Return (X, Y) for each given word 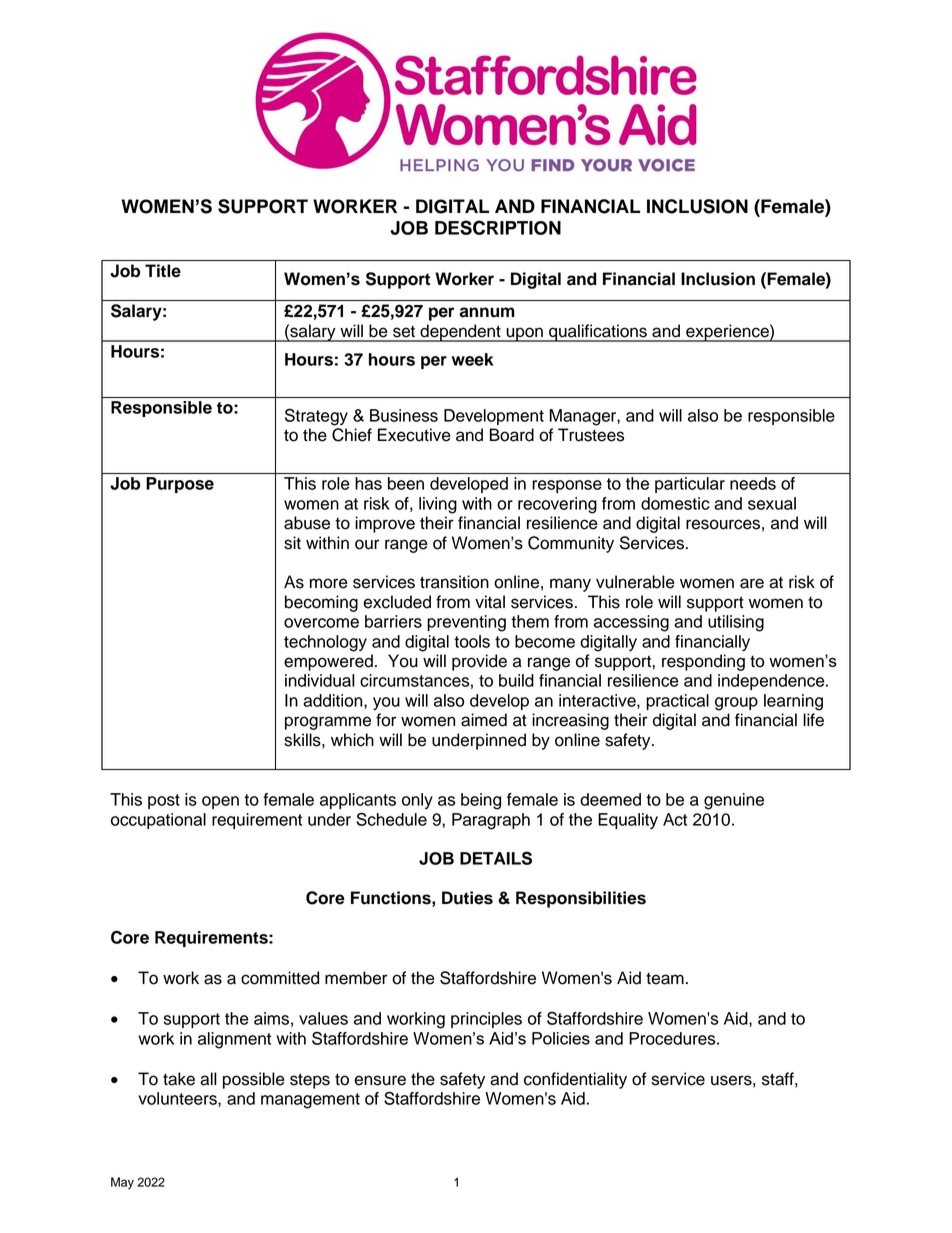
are (752, 583)
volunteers (178, 1099)
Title (163, 271)
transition (454, 582)
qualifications (598, 333)
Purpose (180, 485)
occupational (158, 821)
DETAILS (496, 858)
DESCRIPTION (498, 227)
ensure (380, 1080)
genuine (734, 801)
